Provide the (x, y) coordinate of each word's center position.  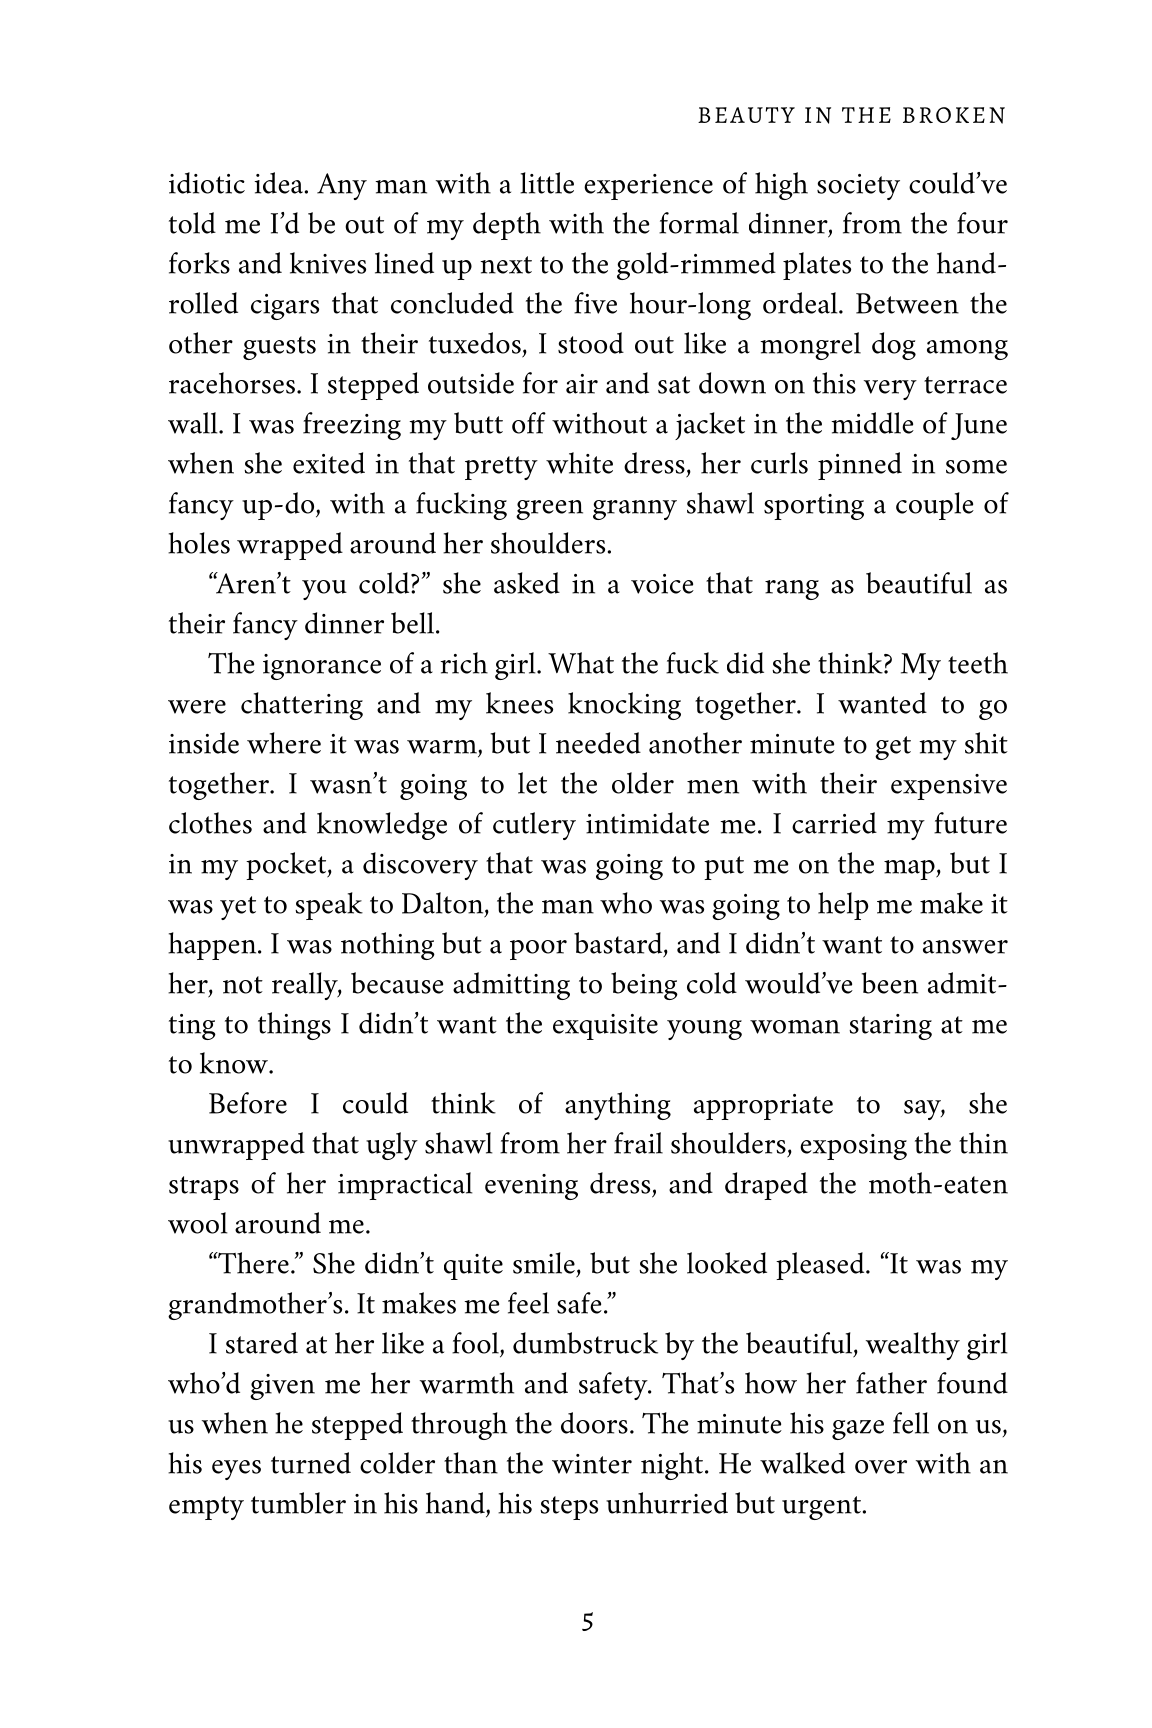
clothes (210, 823)
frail (638, 1143)
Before (248, 1103)
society (858, 187)
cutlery (534, 826)
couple (935, 506)
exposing (853, 1147)
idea (278, 183)
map (910, 870)
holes (199, 543)
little (547, 183)
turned (311, 1463)
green (549, 510)
